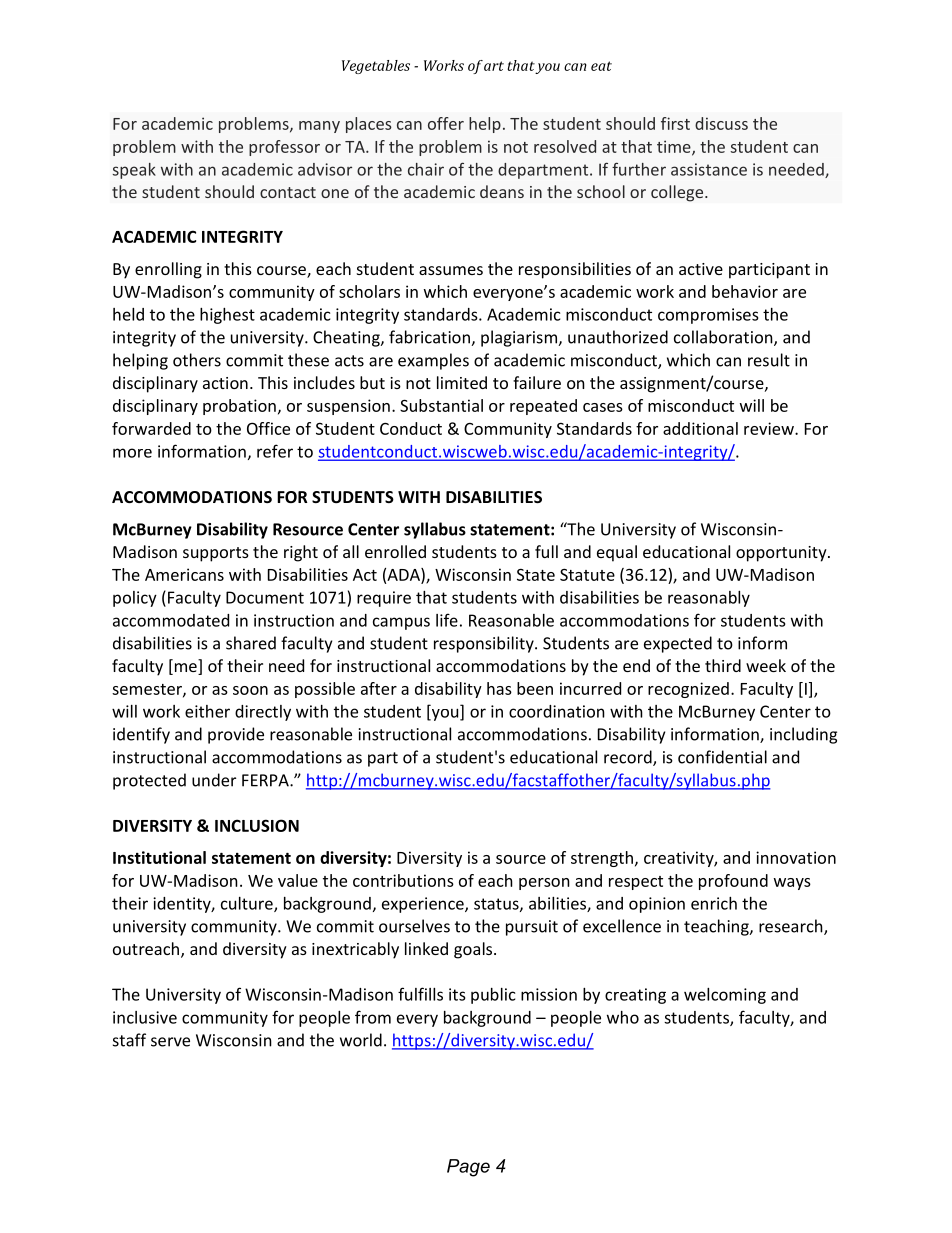 The height and width of the screenshot is (1233, 952). What do you see at coordinates (446, 123) in the screenshot?
I see `offer` at bounding box center [446, 123].
